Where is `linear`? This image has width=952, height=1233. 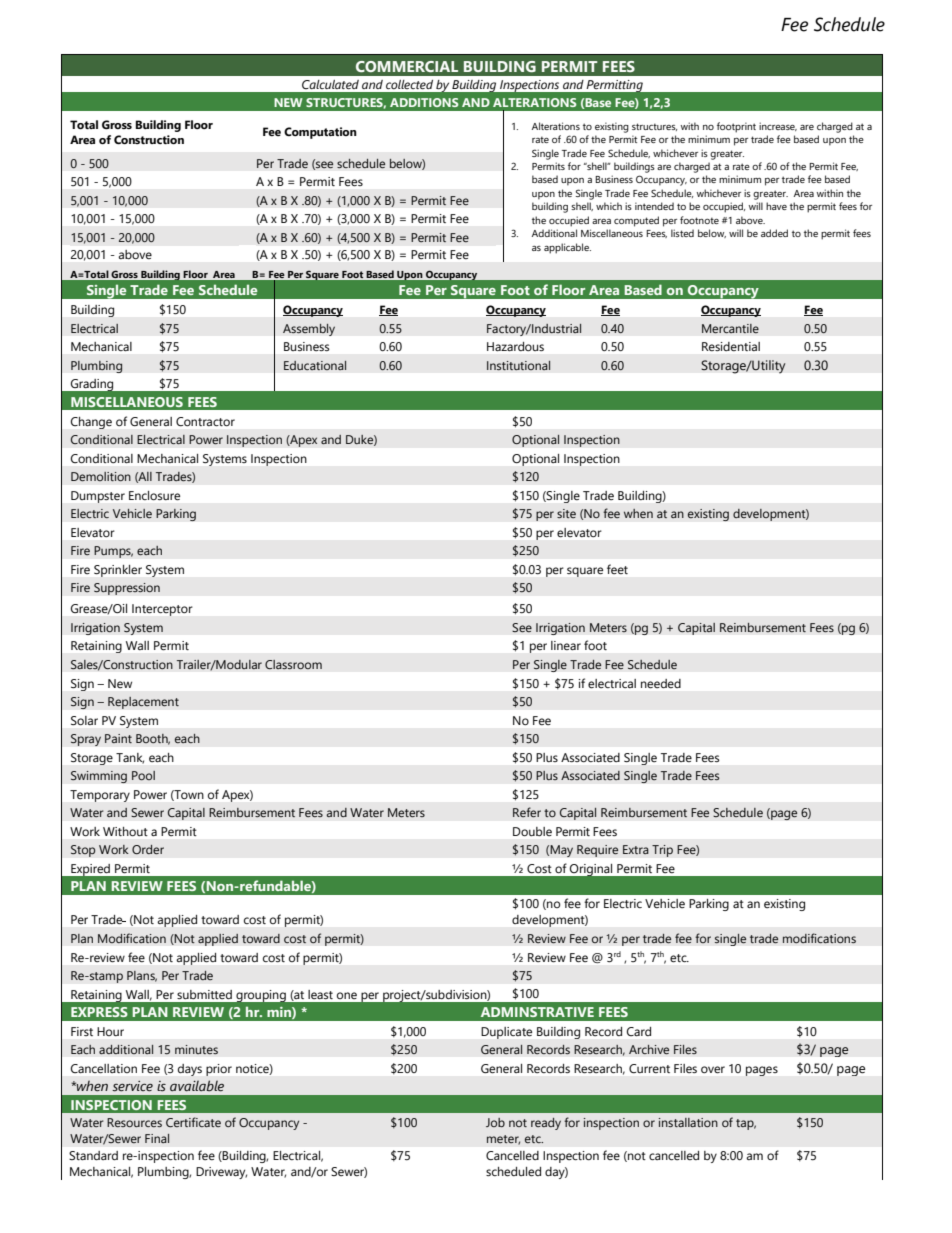
linear is located at coordinates (566, 645).
